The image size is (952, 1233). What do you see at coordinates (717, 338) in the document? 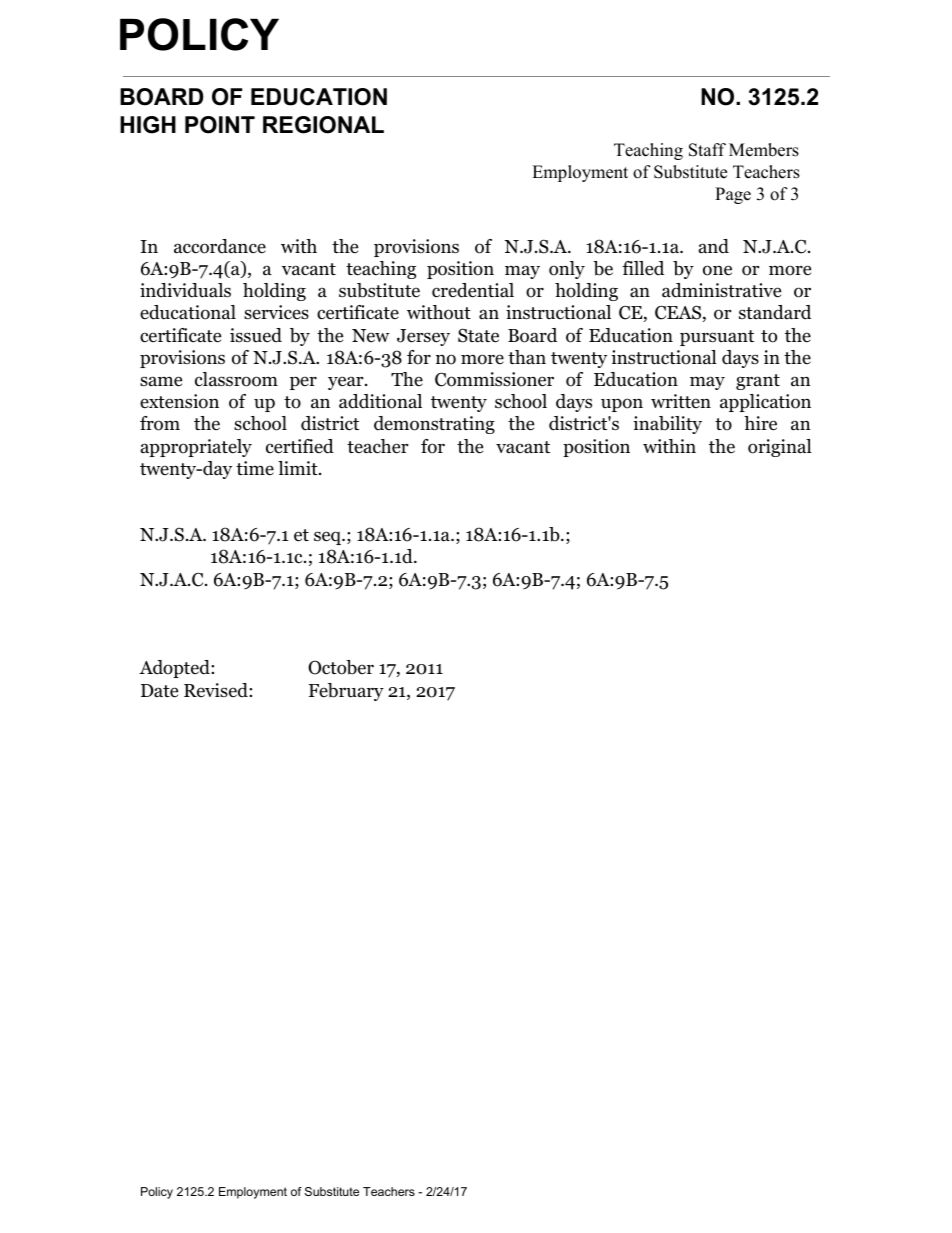
I see `pursuant` at bounding box center [717, 338].
